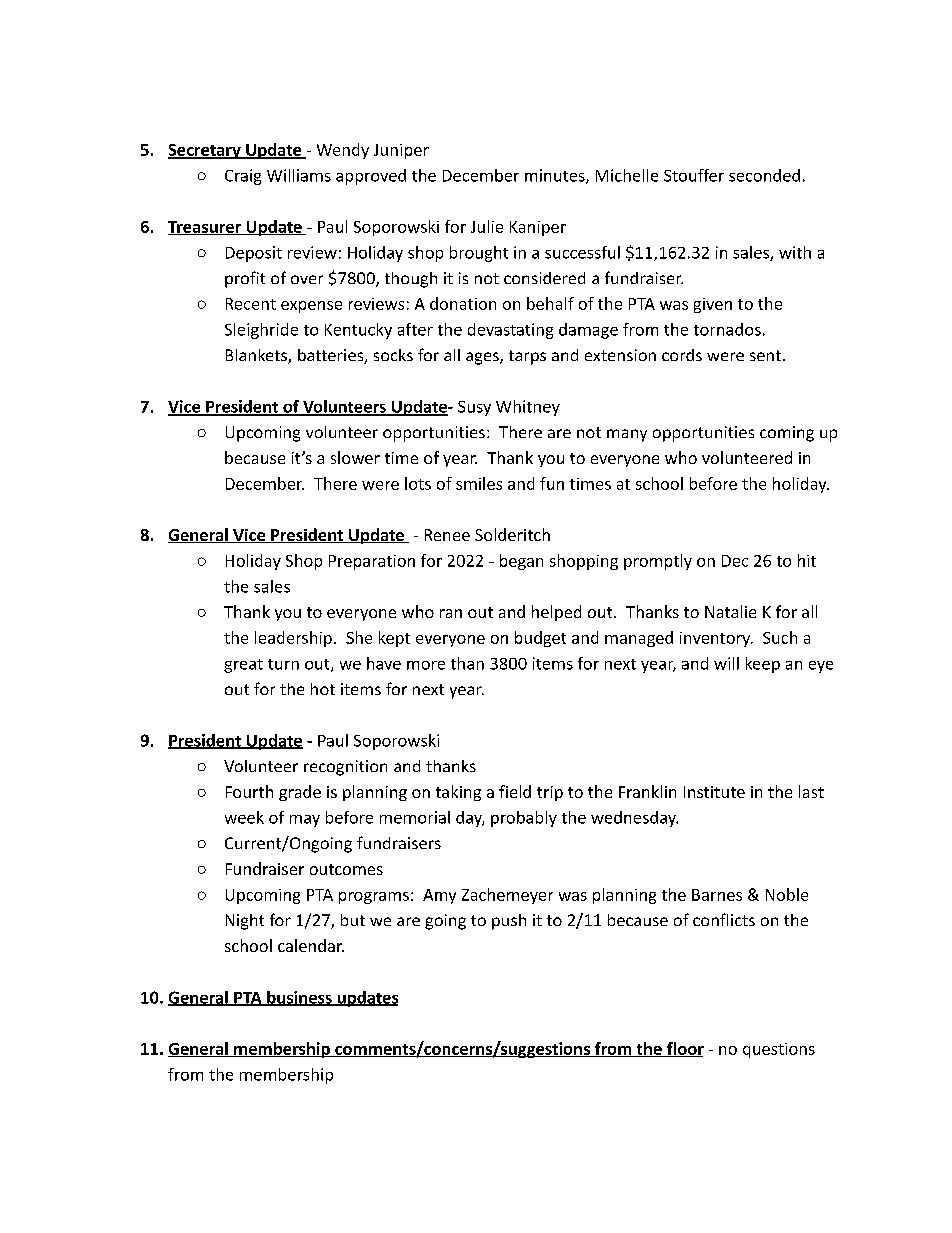 This image has height=1233, width=952. What do you see at coordinates (293, 639) in the image?
I see `leadership` at bounding box center [293, 639].
